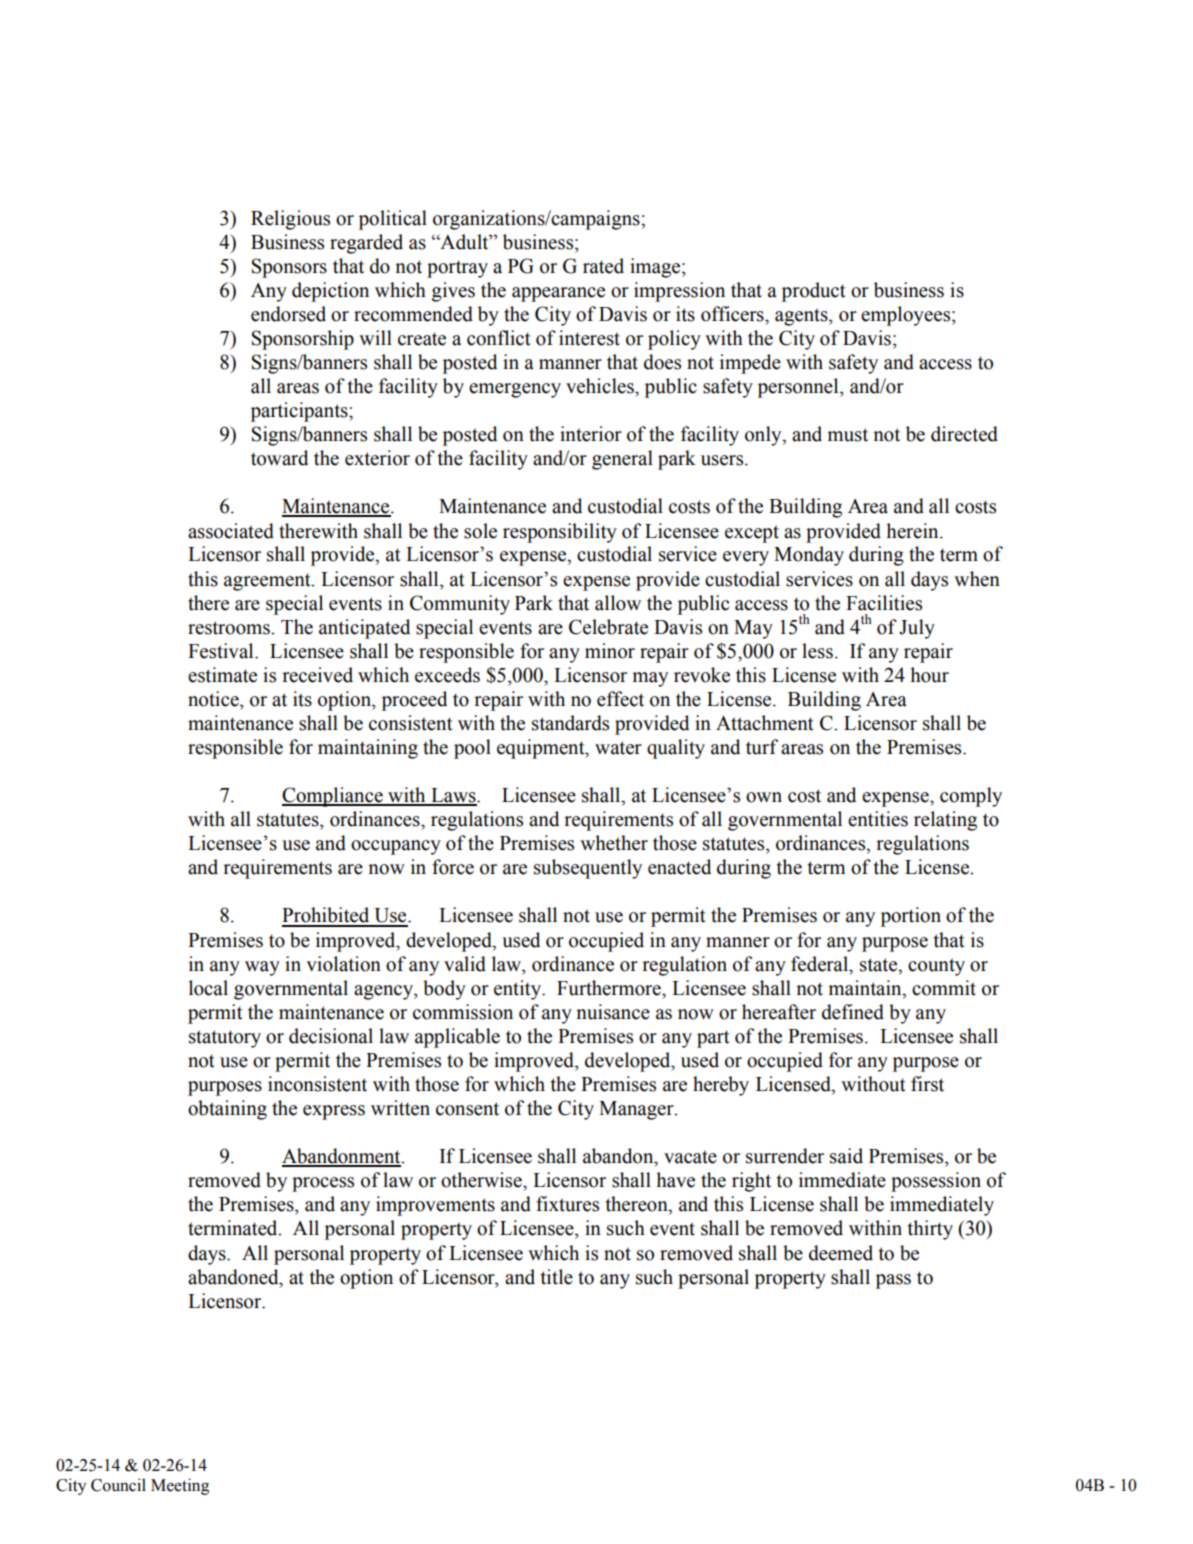 The width and height of the document is (1193, 1544). I want to click on statutory, so click(225, 1039).
